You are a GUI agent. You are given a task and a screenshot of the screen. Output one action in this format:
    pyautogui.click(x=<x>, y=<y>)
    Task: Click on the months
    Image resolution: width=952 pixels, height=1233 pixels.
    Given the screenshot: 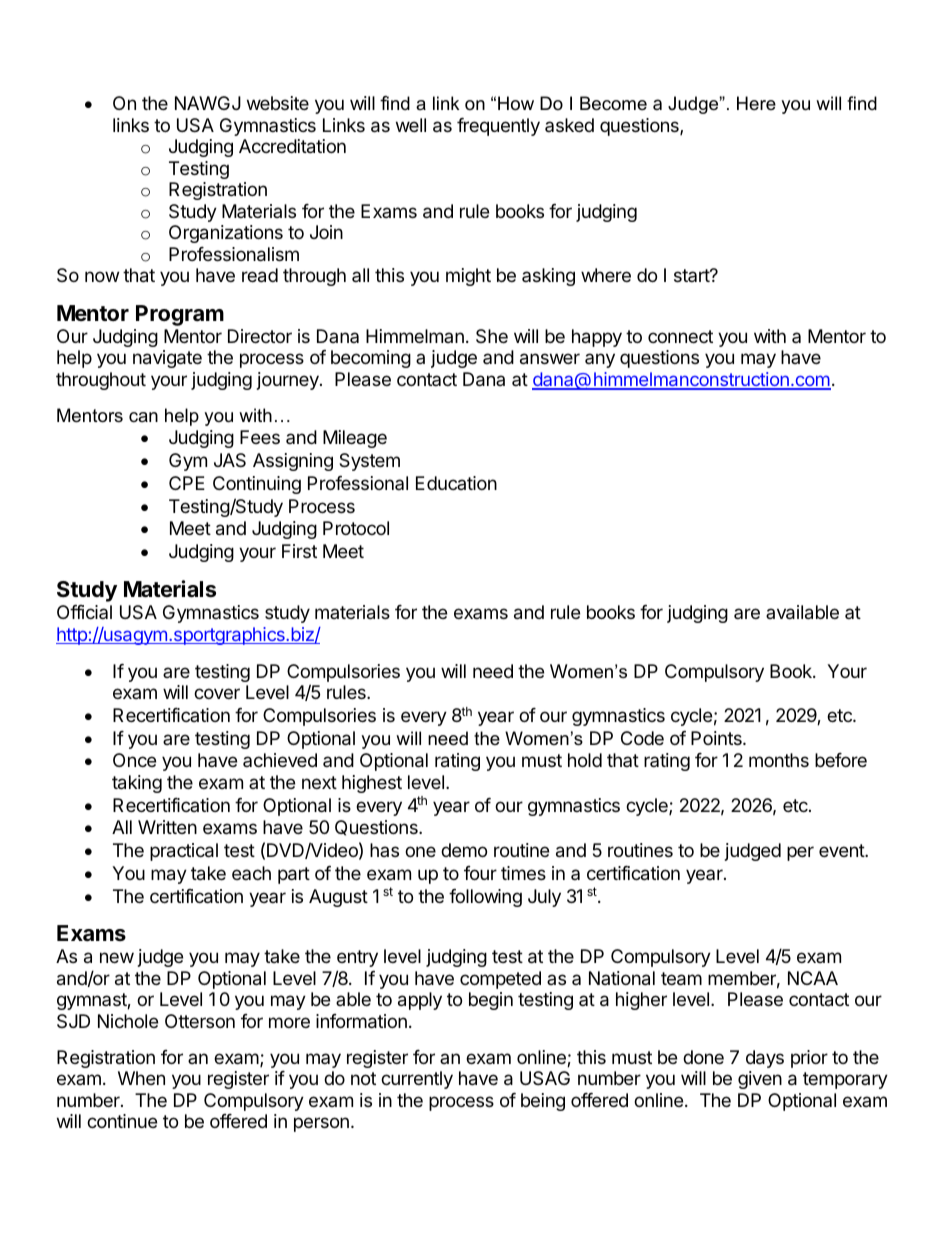 What is the action you would take?
    pyautogui.click(x=779, y=760)
